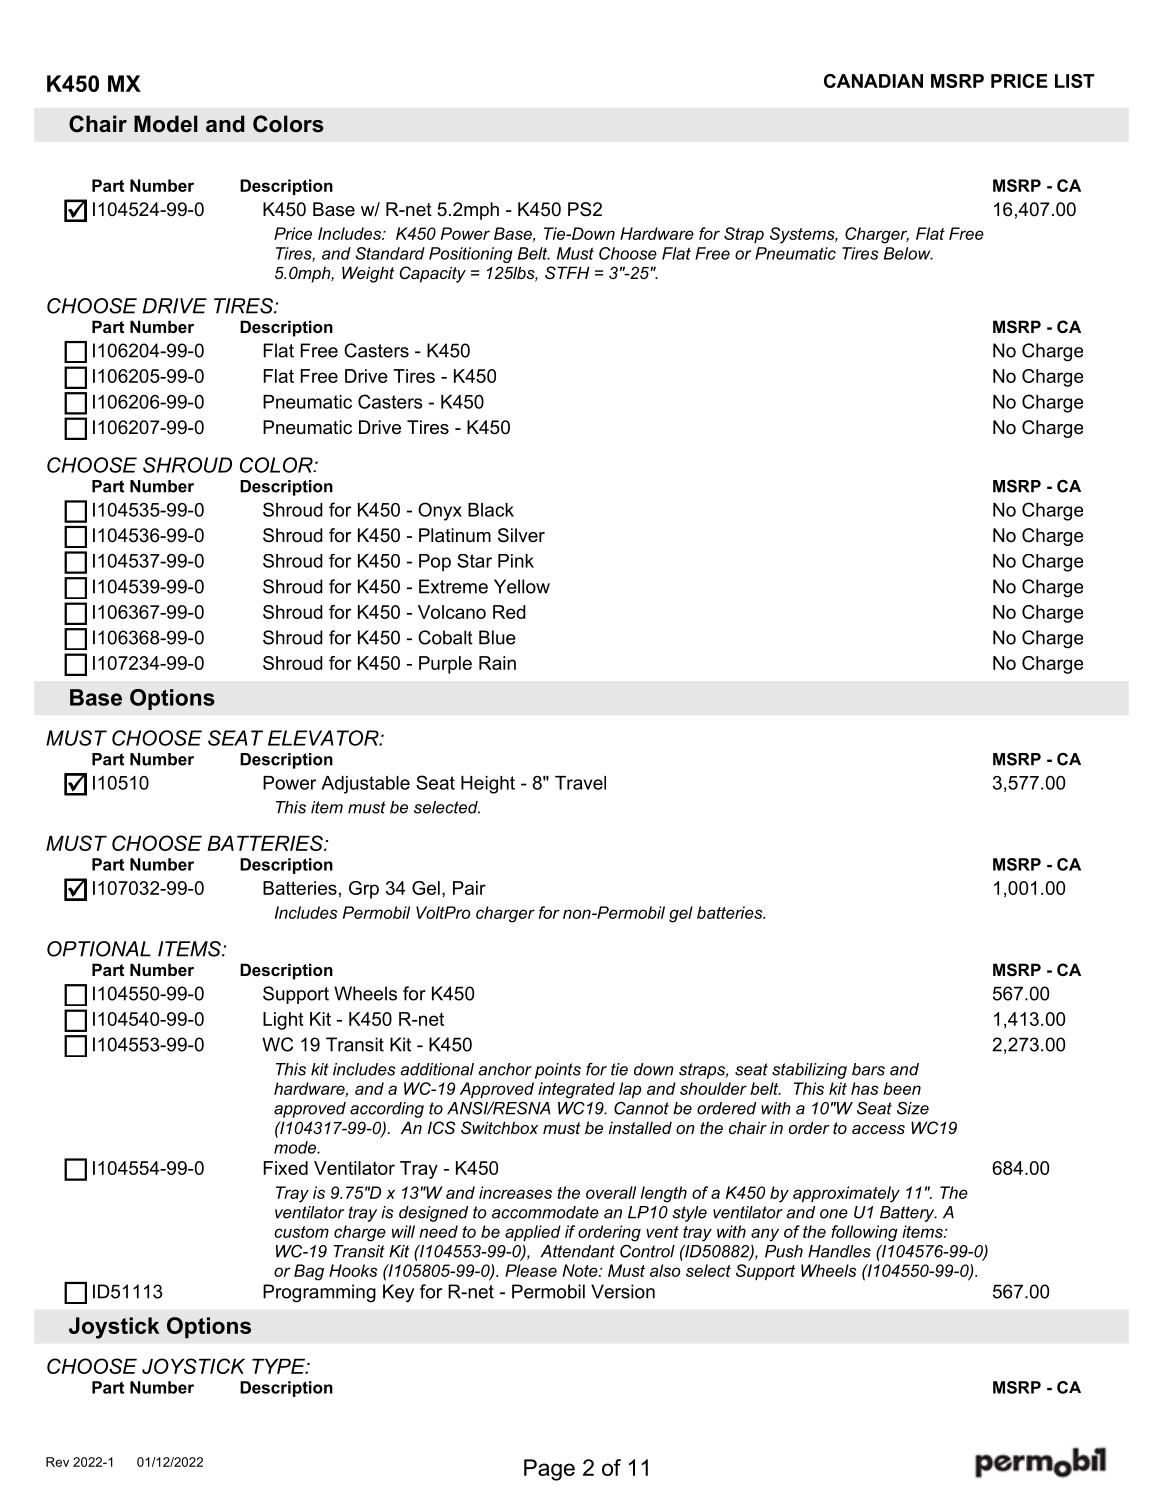 The width and height of the page is (1163, 1505). I want to click on Page, so click(549, 1470).
